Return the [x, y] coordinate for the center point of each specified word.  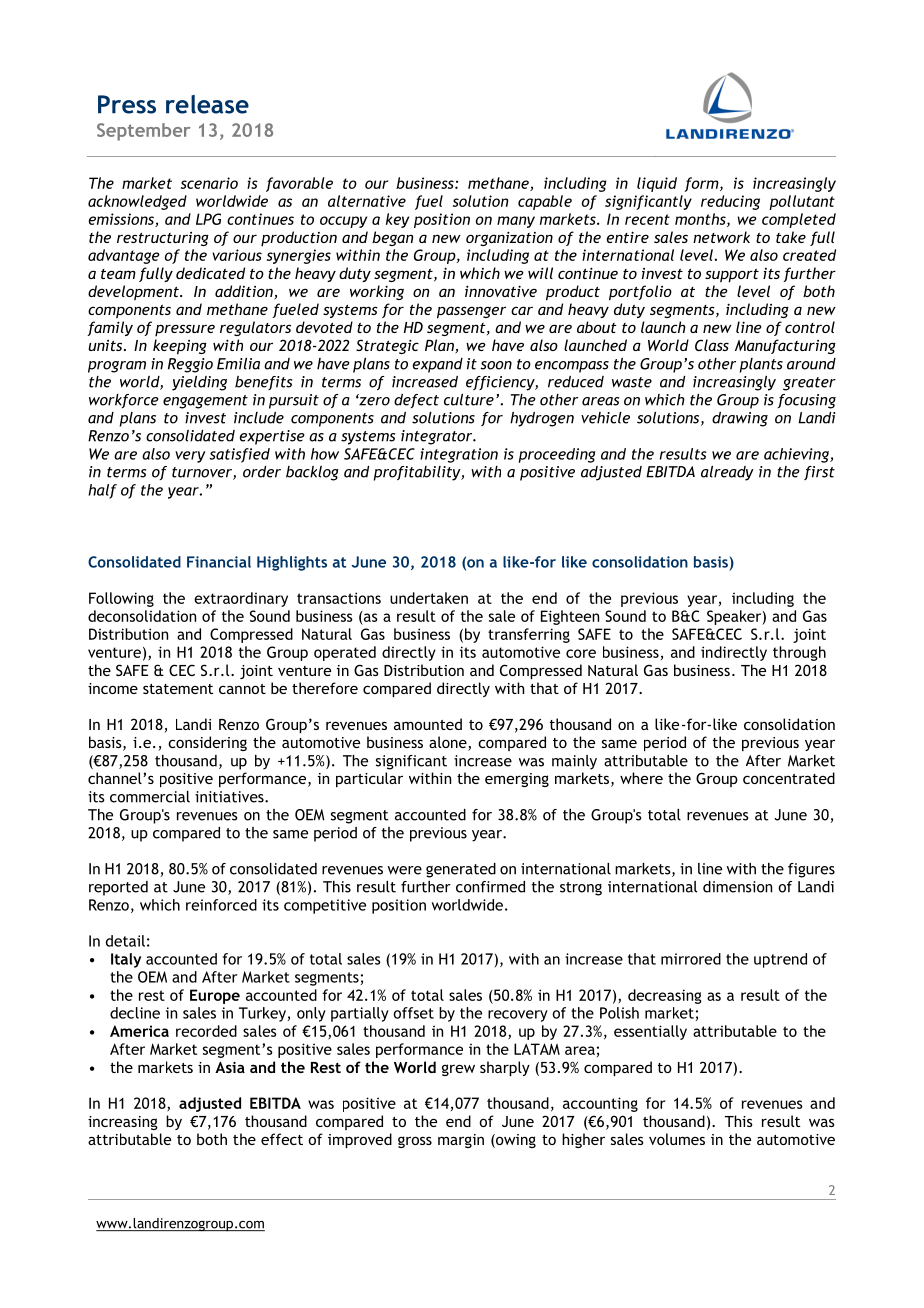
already [727, 473]
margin [461, 1141]
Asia [230, 1067]
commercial [150, 797]
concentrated [789, 778]
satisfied [240, 455]
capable [545, 202]
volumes [677, 1139]
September [143, 132]
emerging [517, 780]
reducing [730, 202]
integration [459, 455]
